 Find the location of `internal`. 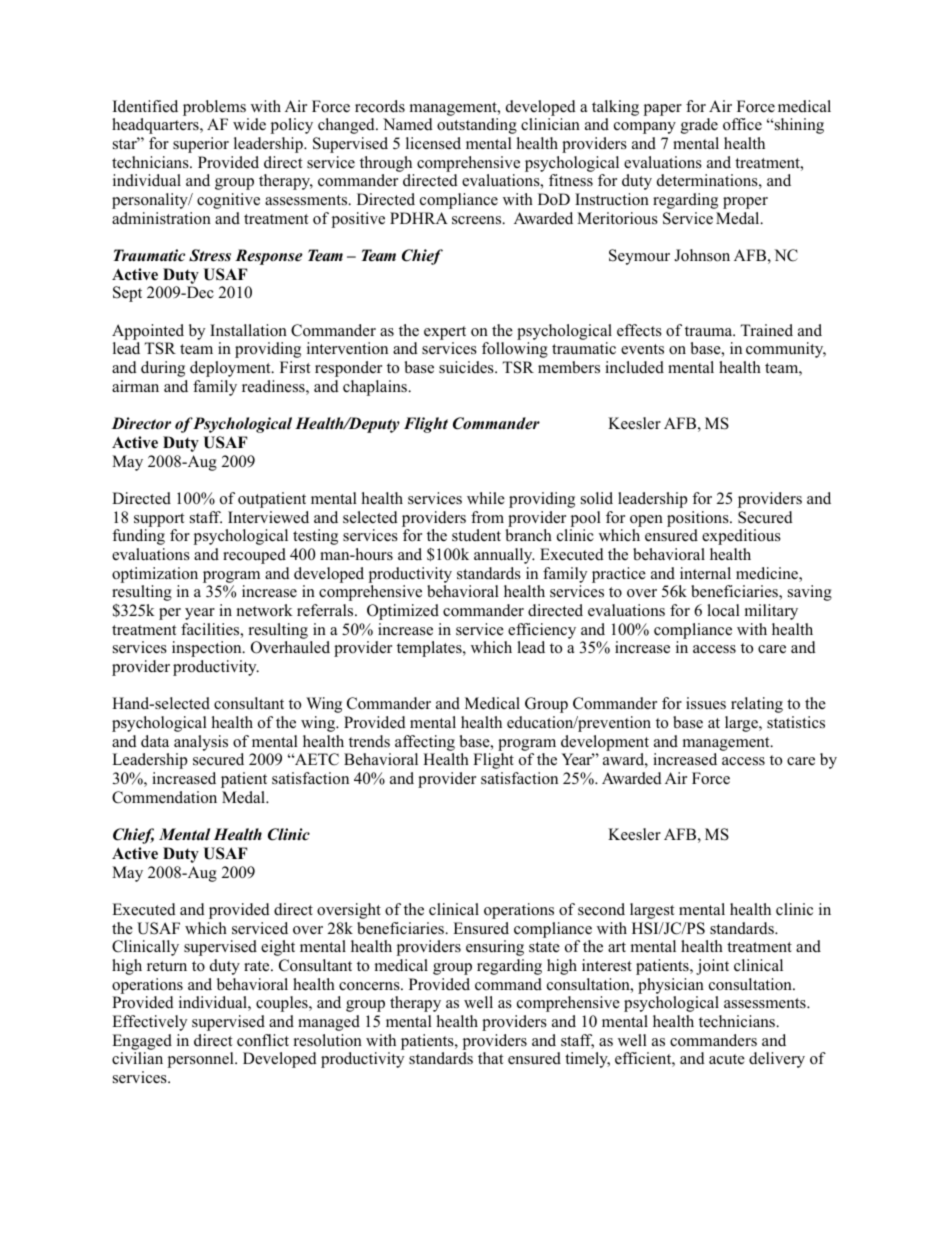

internal is located at coordinates (705, 573).
